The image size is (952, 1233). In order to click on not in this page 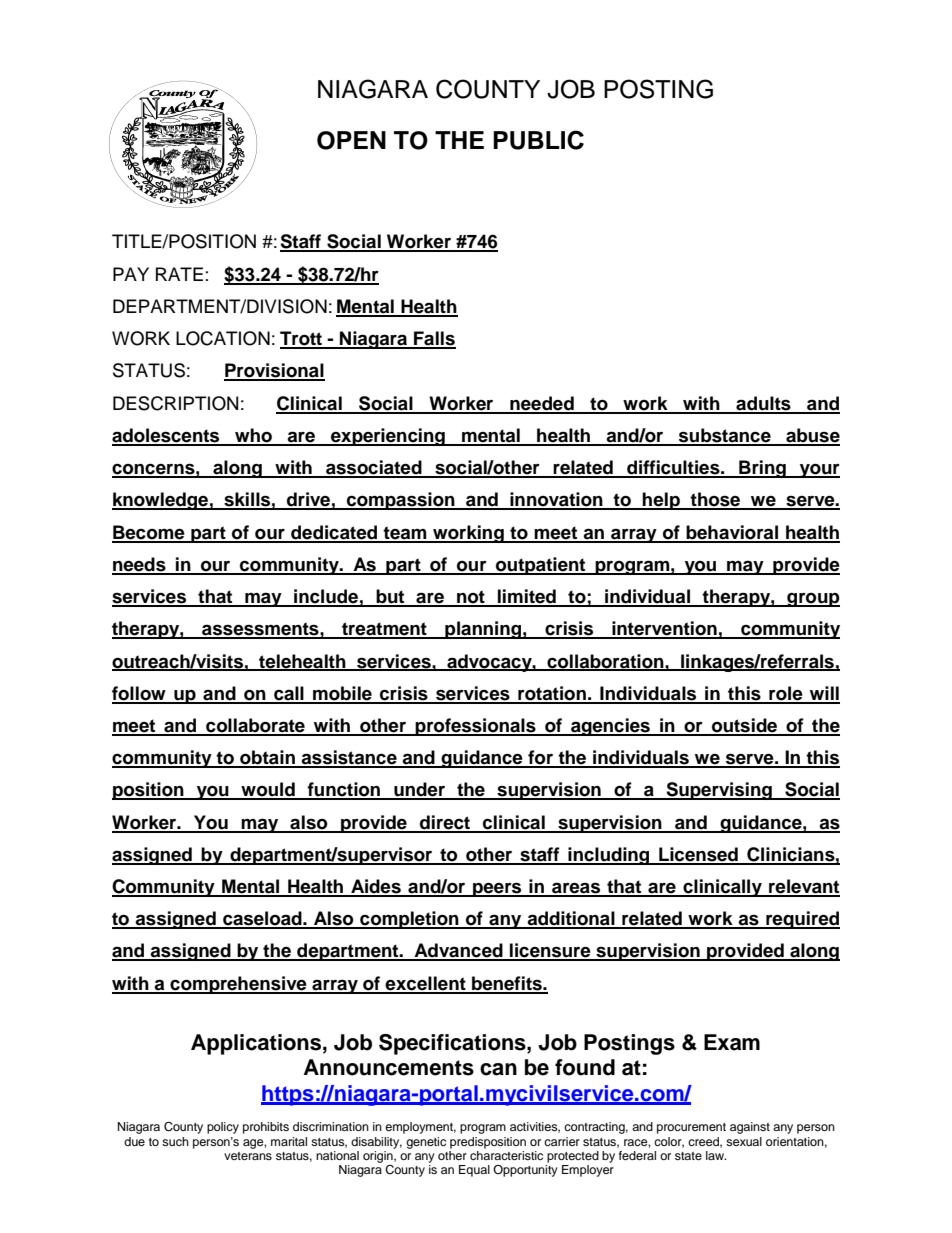, I will do `click(471, 598)`.
